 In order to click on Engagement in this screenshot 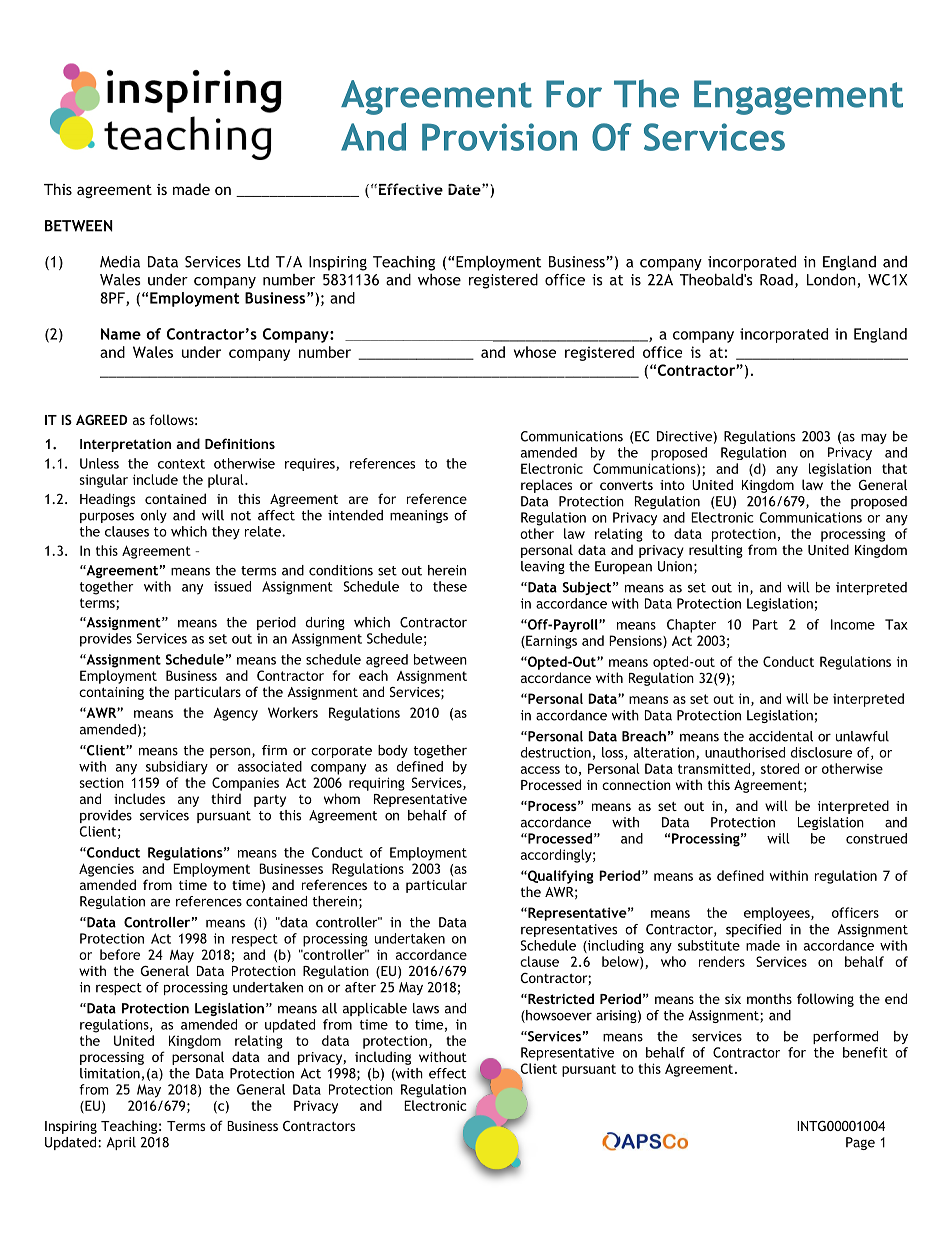, I will do `click(798, 97)`.
